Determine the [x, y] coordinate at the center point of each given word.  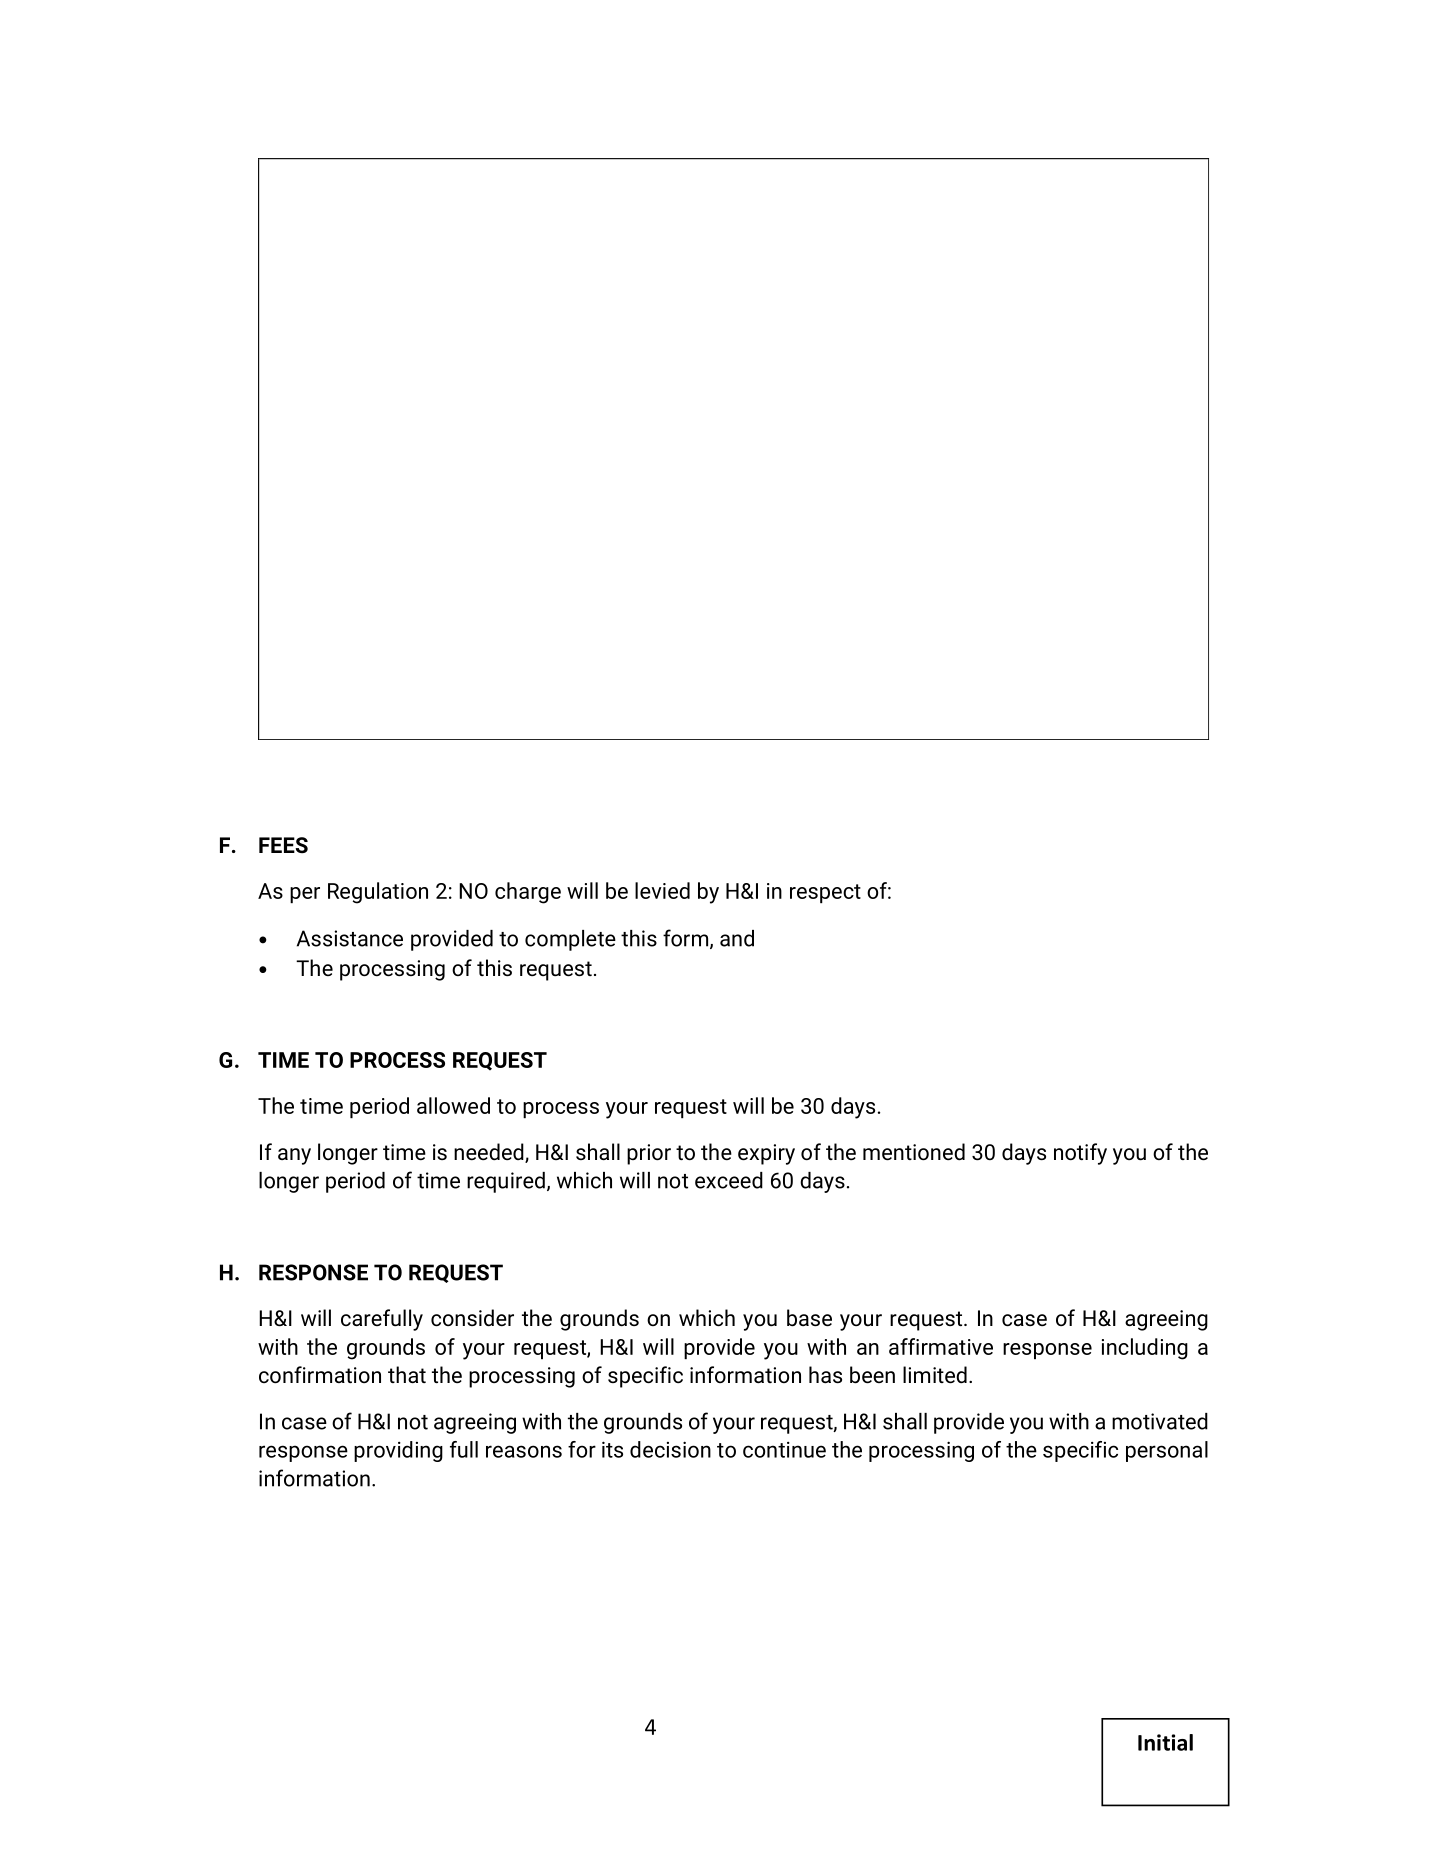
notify [1080, 1154]
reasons [524, 1451]
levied [662, 890]
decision [670, 1449]
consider [472, 1318]
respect [825, 893]
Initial [1165, 1742]
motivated [1160, 1421]
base [809, 1318]
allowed [453, 1105]
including [1145, 1349]
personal [1167, 1451]
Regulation [378, 893]
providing [398, 1451]
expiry [766, 1154]
